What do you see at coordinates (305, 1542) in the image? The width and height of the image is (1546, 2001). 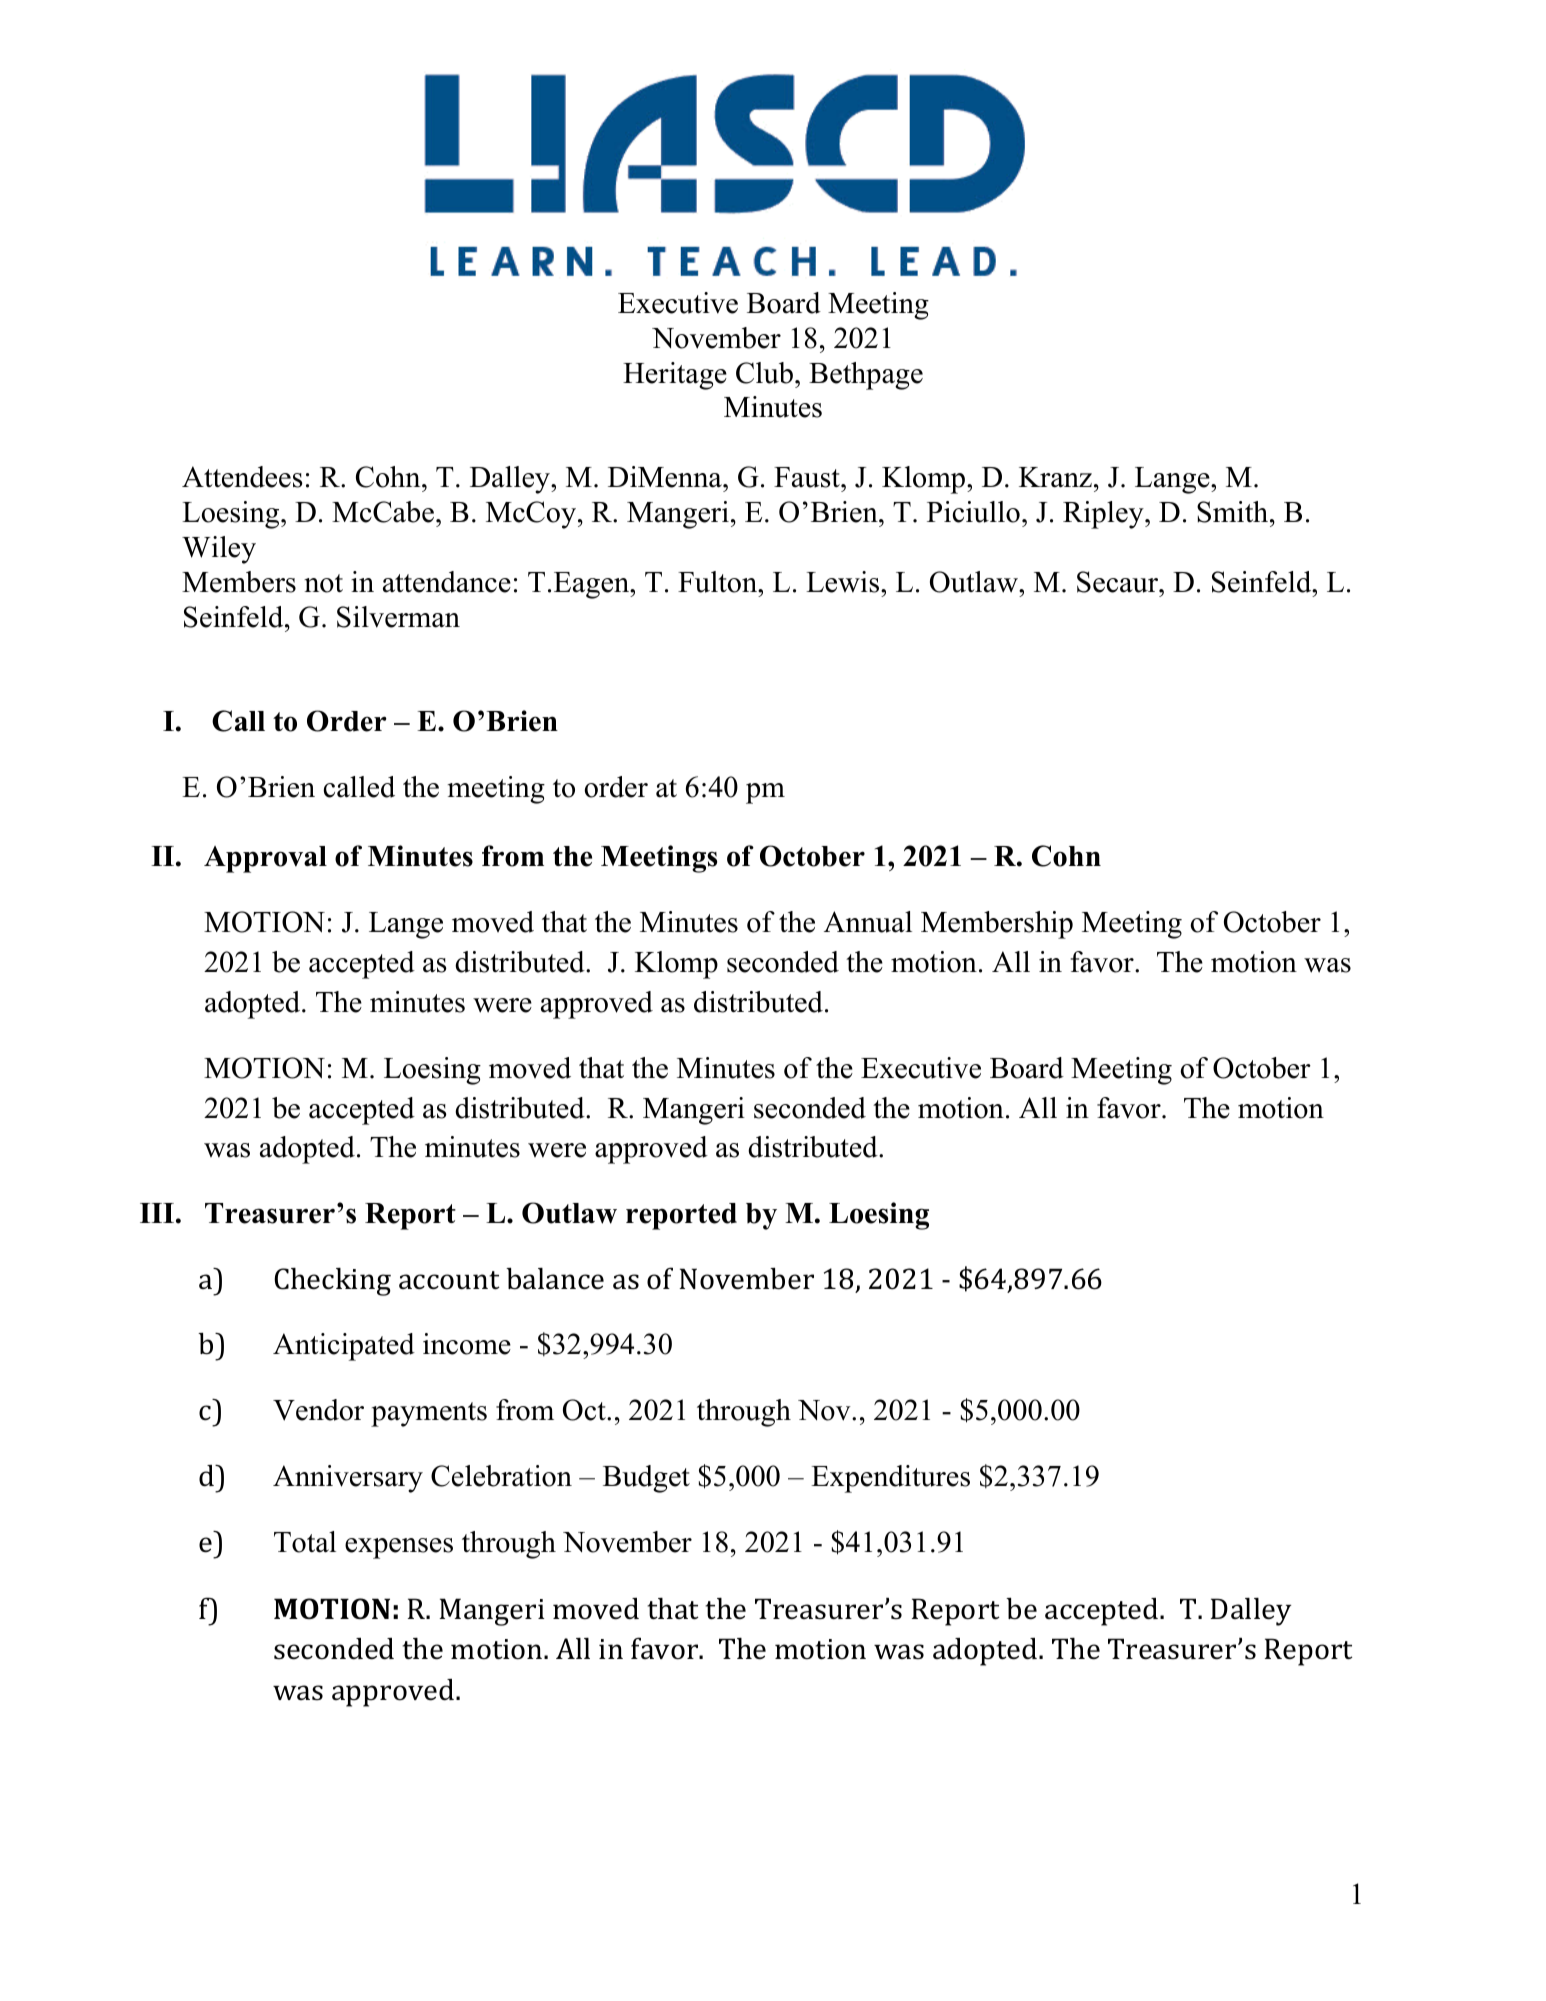 I see `Total` at bounding box center [305, 1542].
